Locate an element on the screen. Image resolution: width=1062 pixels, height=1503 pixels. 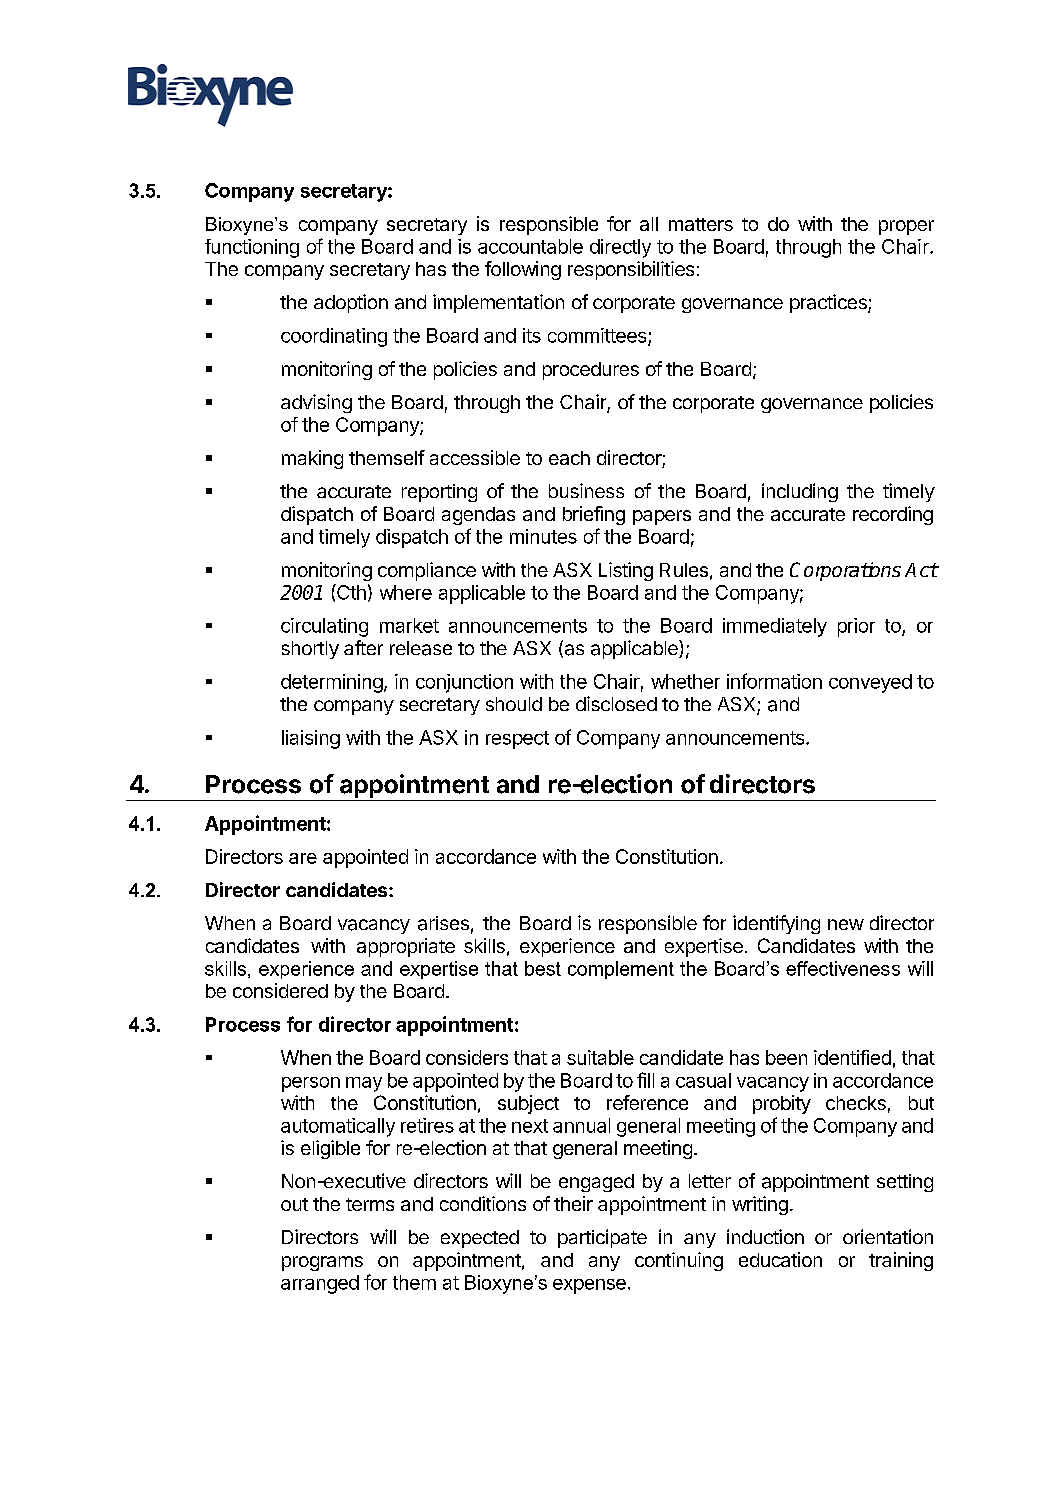
directly is located at coordinates (620, 248).
